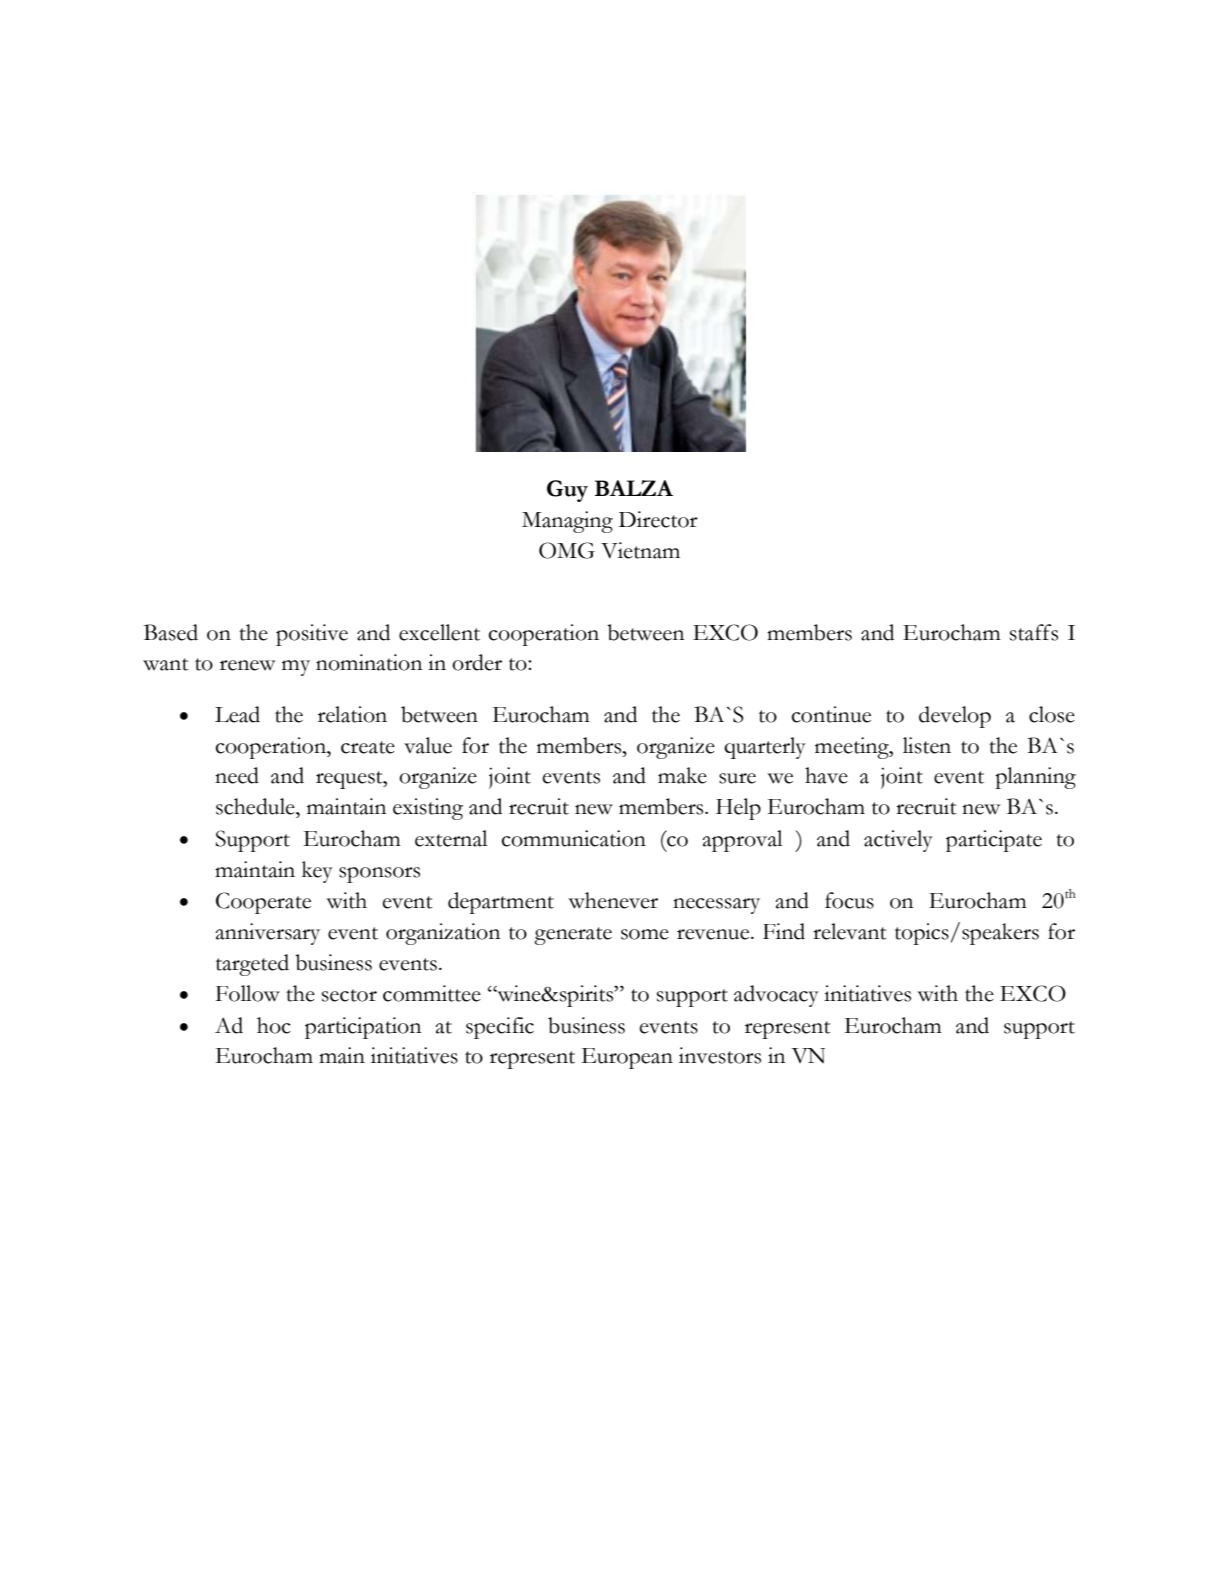 The image size is (1219, 1577). Describe the element at coordinates (573, 838) in the page. I see `communication` at that location.
